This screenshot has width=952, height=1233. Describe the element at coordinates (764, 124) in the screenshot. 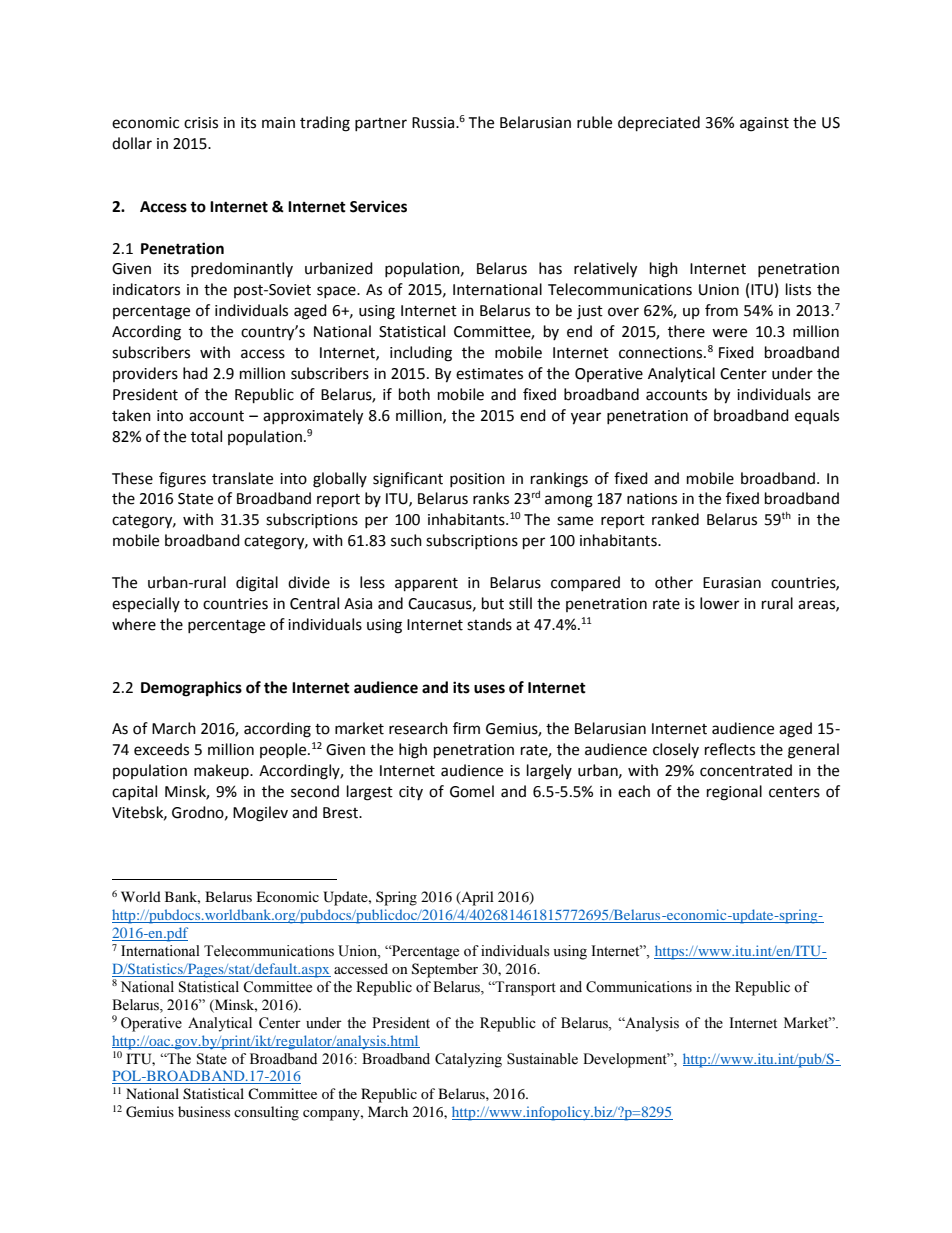

I see `against` at that location.
